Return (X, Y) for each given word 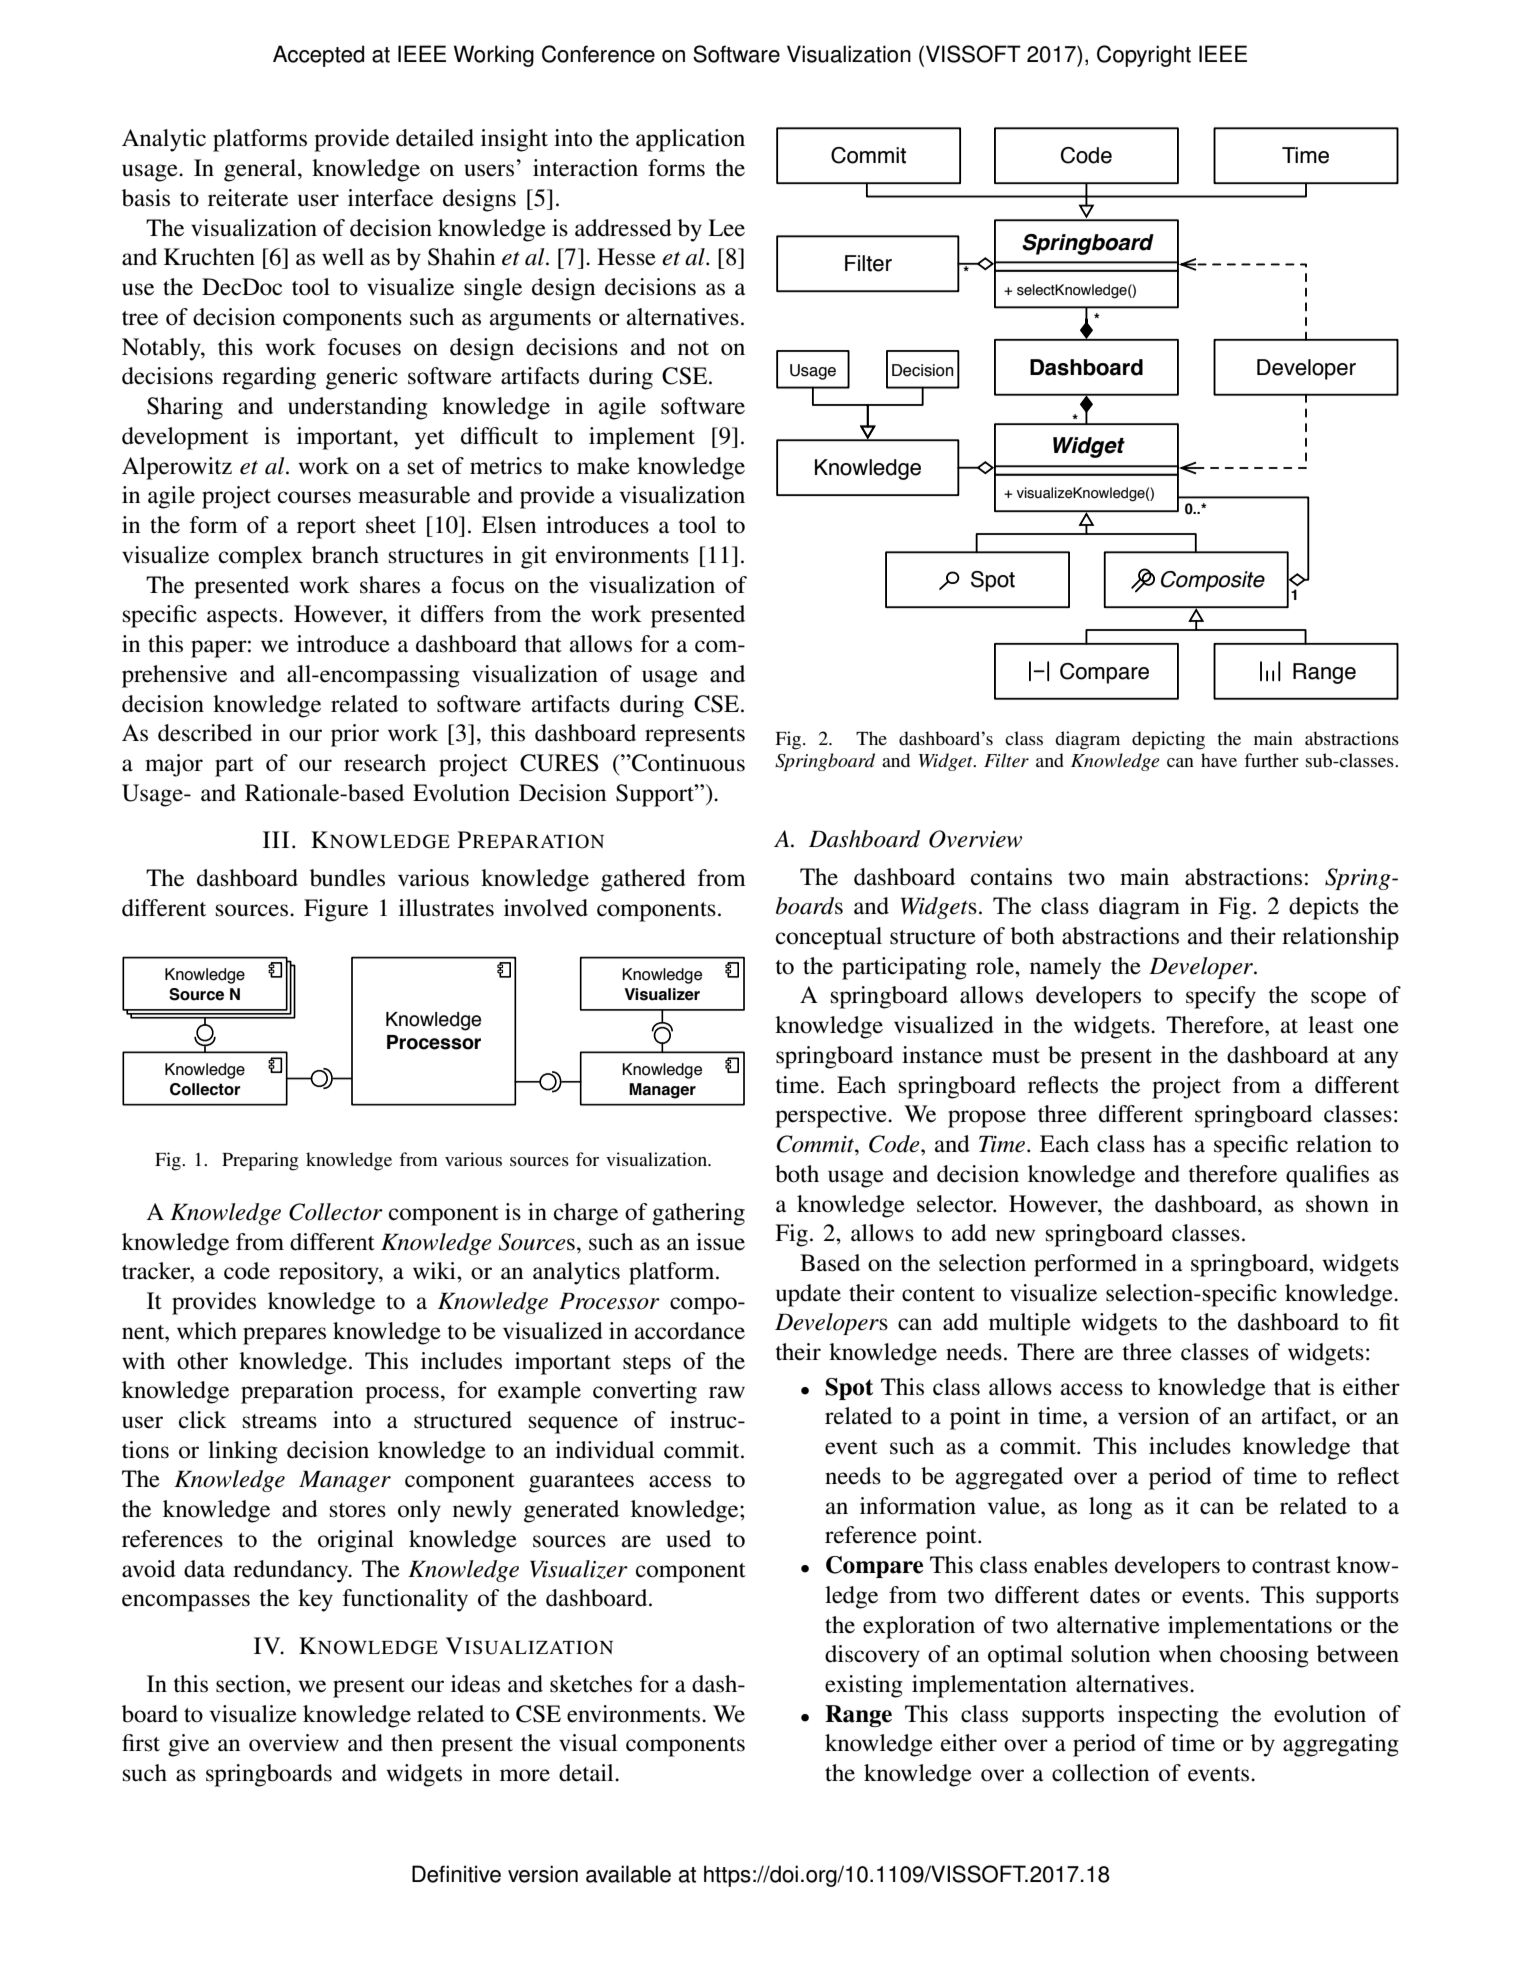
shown (1337, 1204)
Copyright (1144, 56)
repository (330, 1273)
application (690, 140)
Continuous (687, 763)
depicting (1168, 740)
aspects (243, 618)
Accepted (318, 56)
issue (720, 1242)
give (188, 1745)
